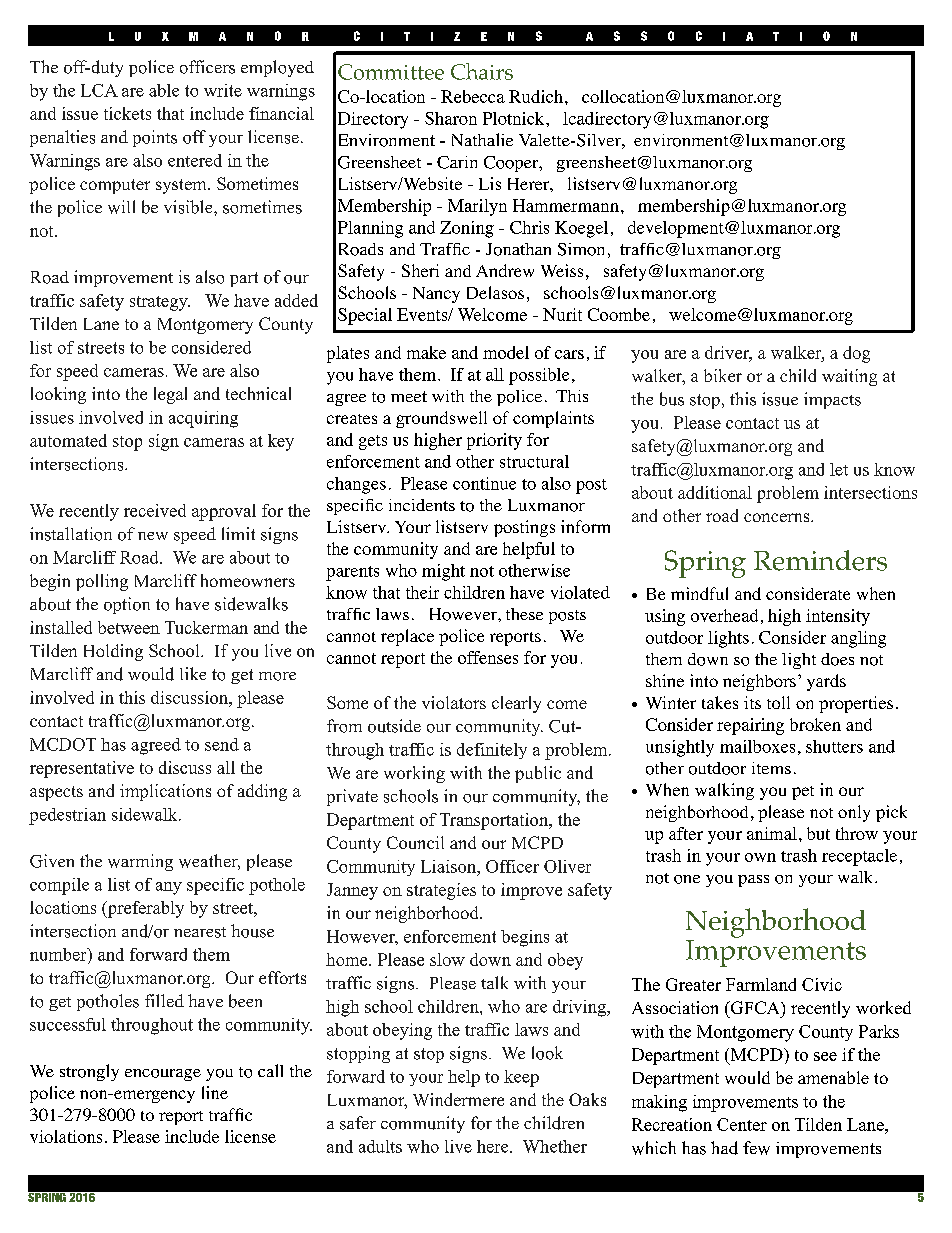 The image size is (952, 1233). What do you see at coordinates (753, 881) in the document?
I see `pass` at bounding box center [753, 881].
